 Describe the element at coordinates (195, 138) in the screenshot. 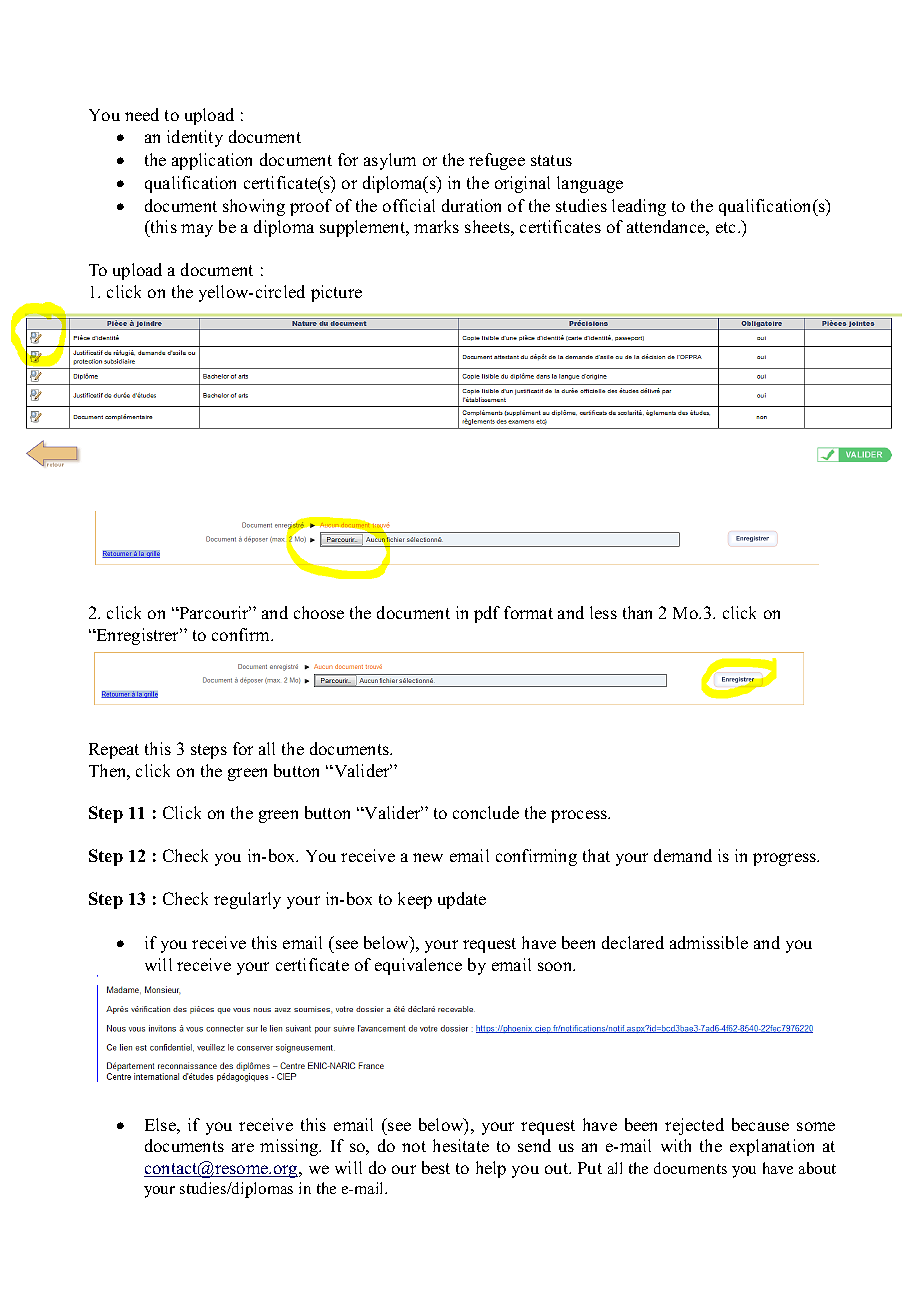

I see `identity` at that location.
